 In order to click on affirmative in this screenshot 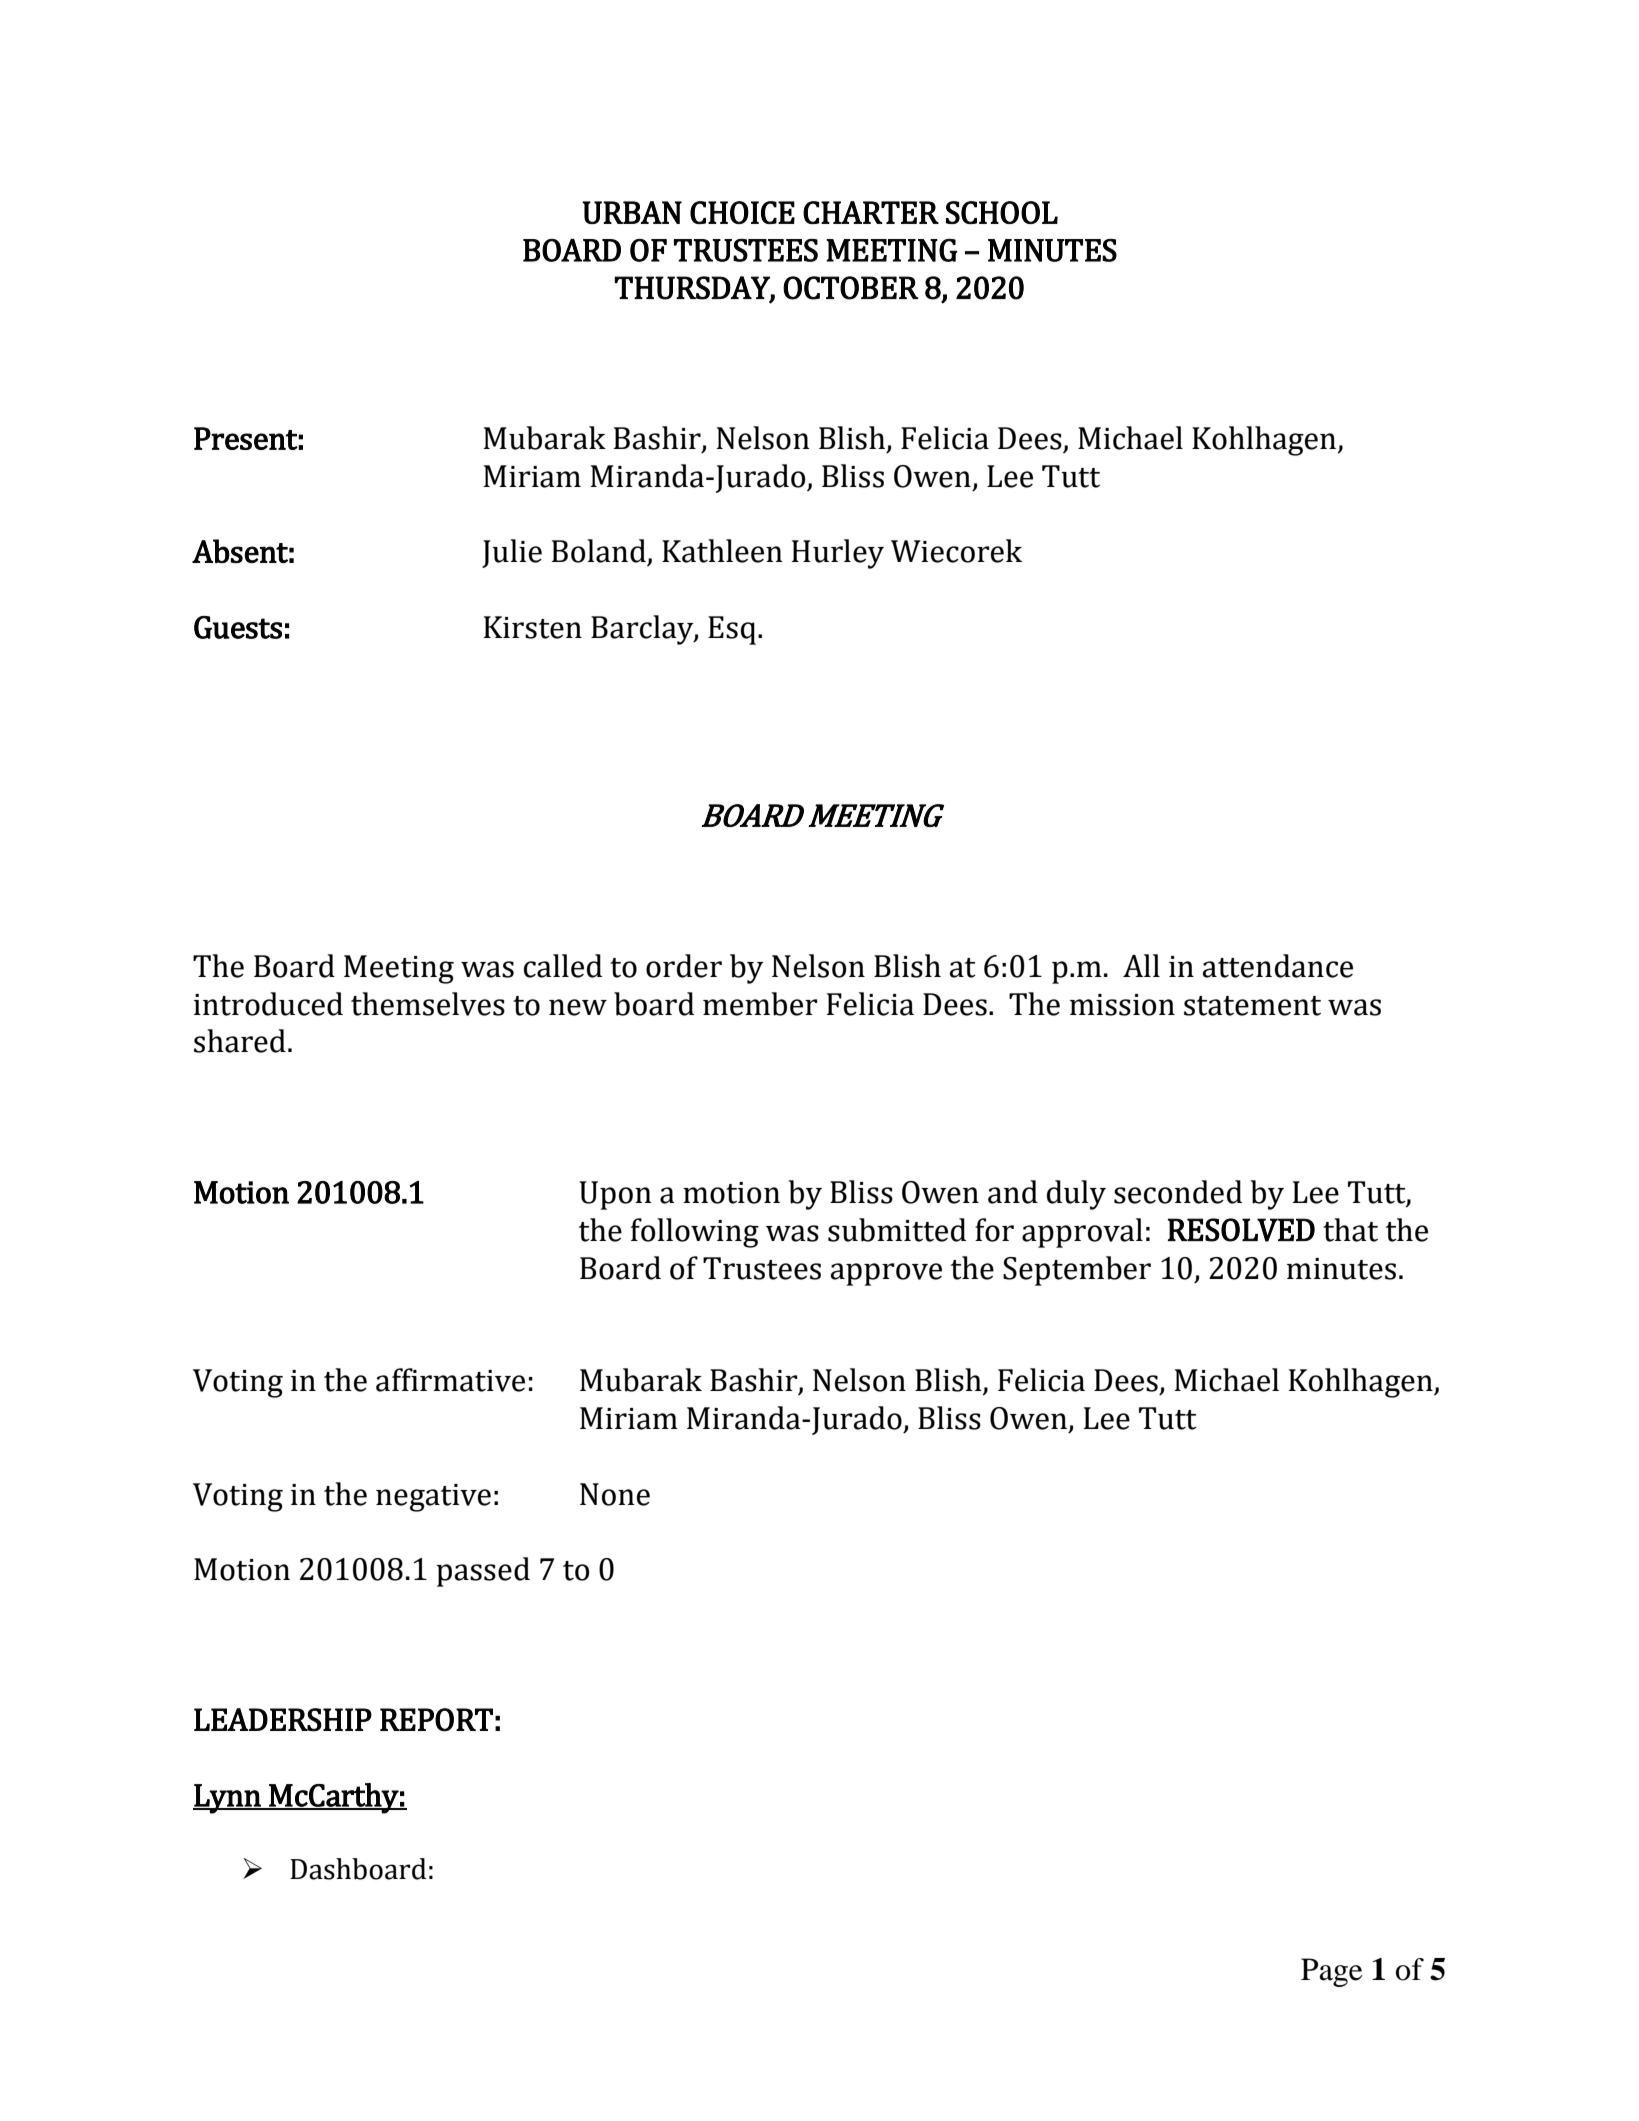, I will do `click(450, 1380)`.
